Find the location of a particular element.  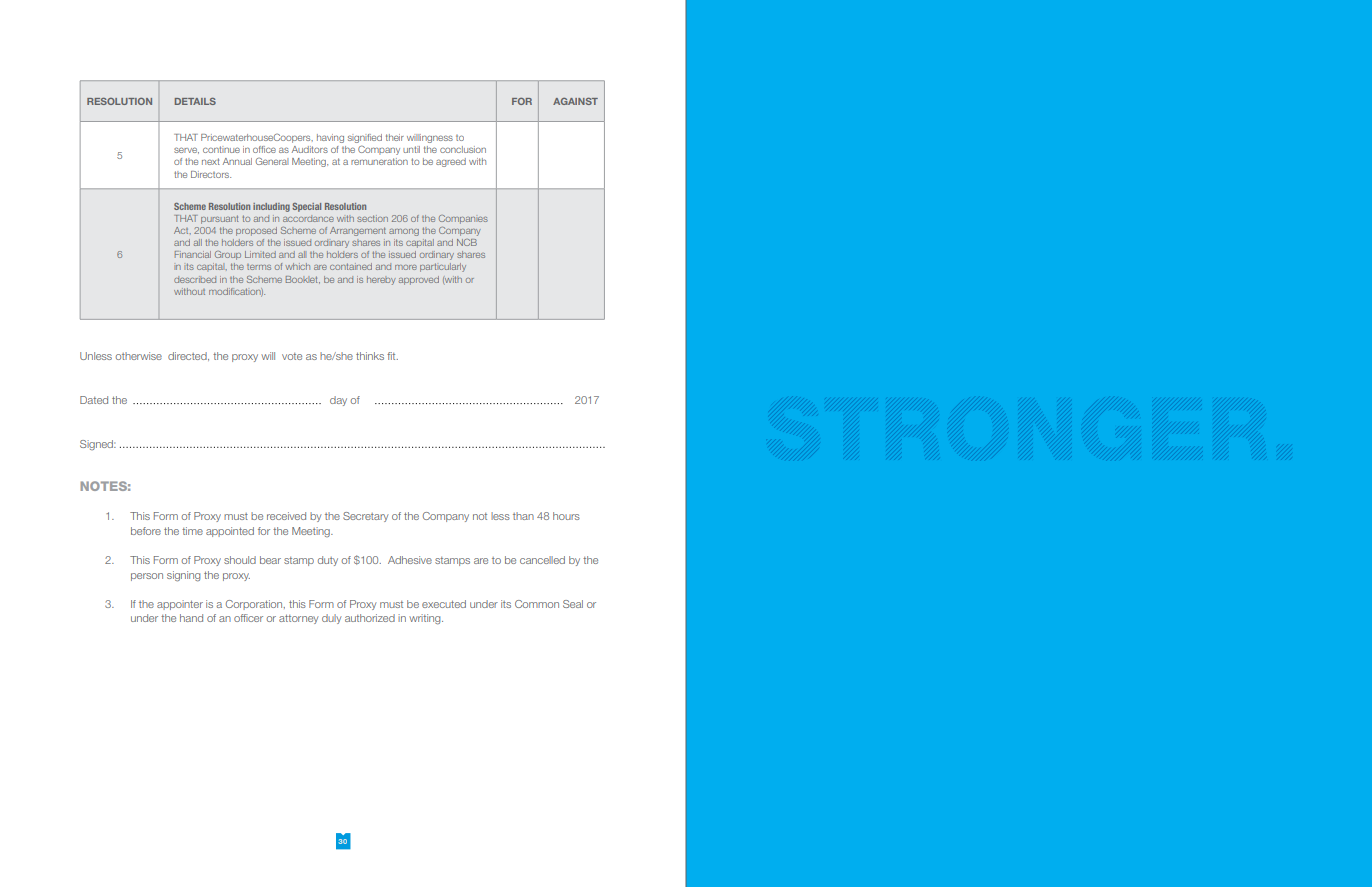

duly is located at coordinates (331, 619).
